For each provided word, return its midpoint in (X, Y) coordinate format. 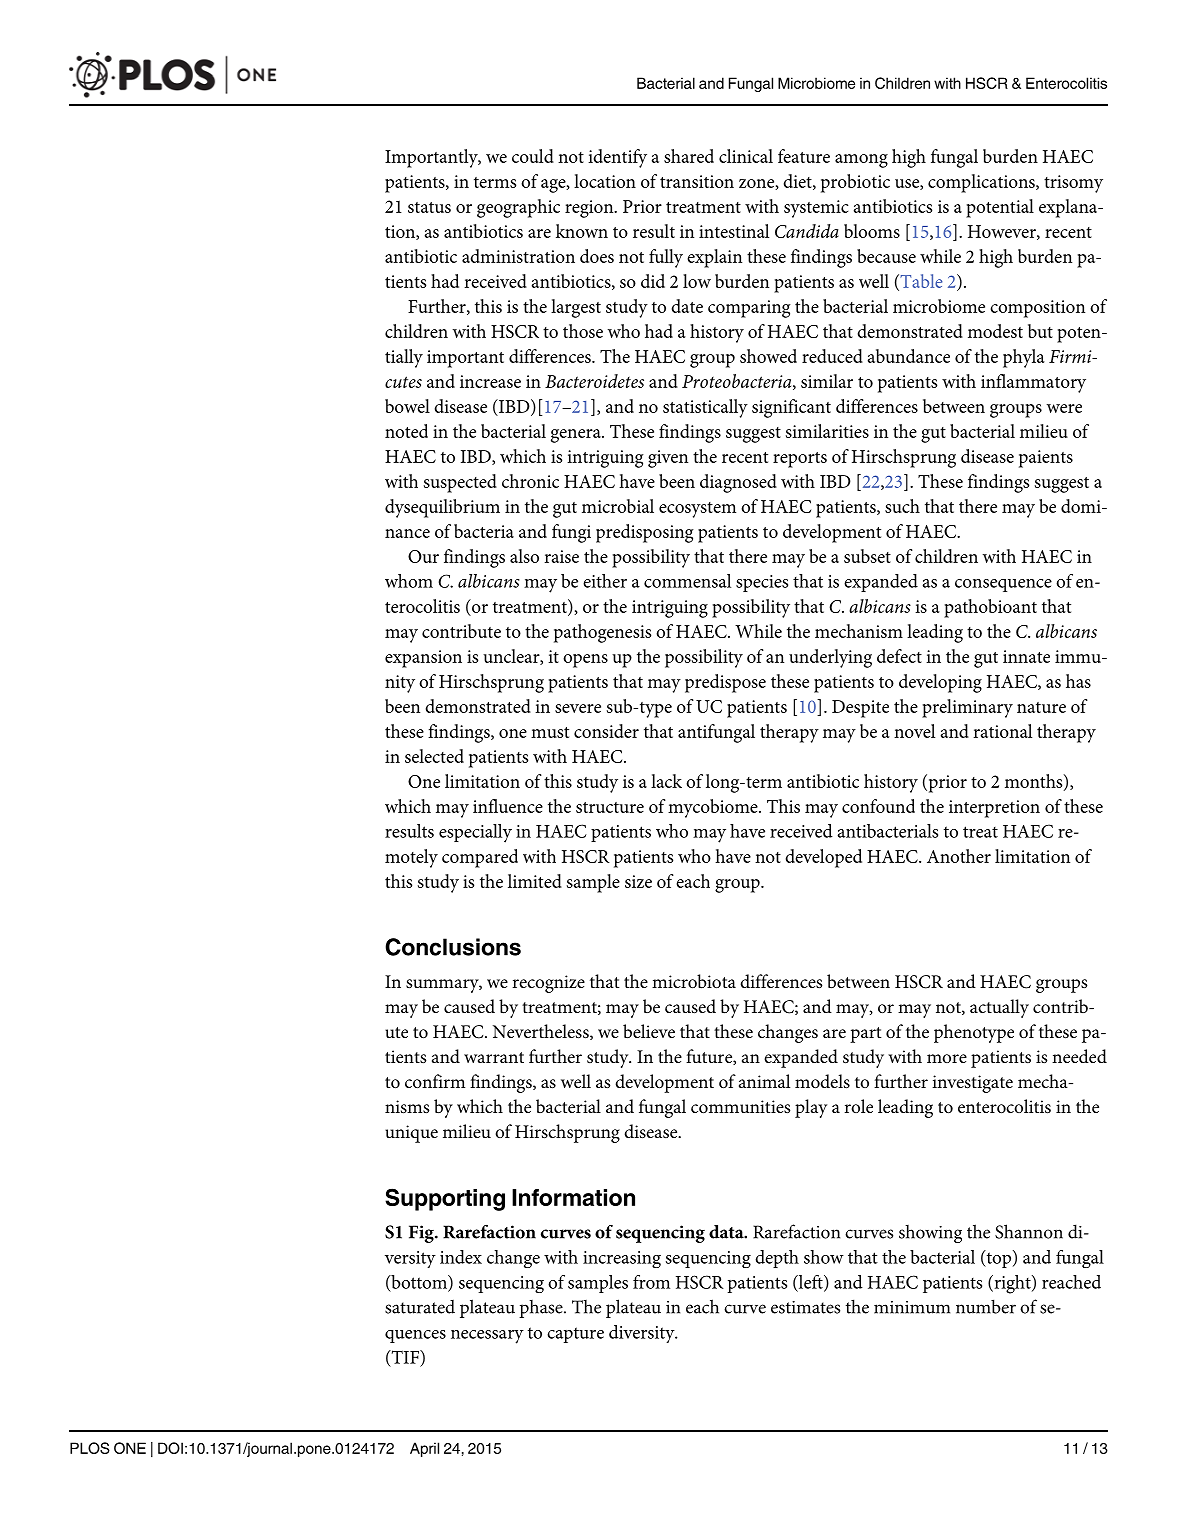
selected (434, 756)
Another (959, 856)
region (590, 209)
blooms (872, 231)
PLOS (90, 1448)
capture (575, 1335)
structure (610, 807)
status (429, 207)
